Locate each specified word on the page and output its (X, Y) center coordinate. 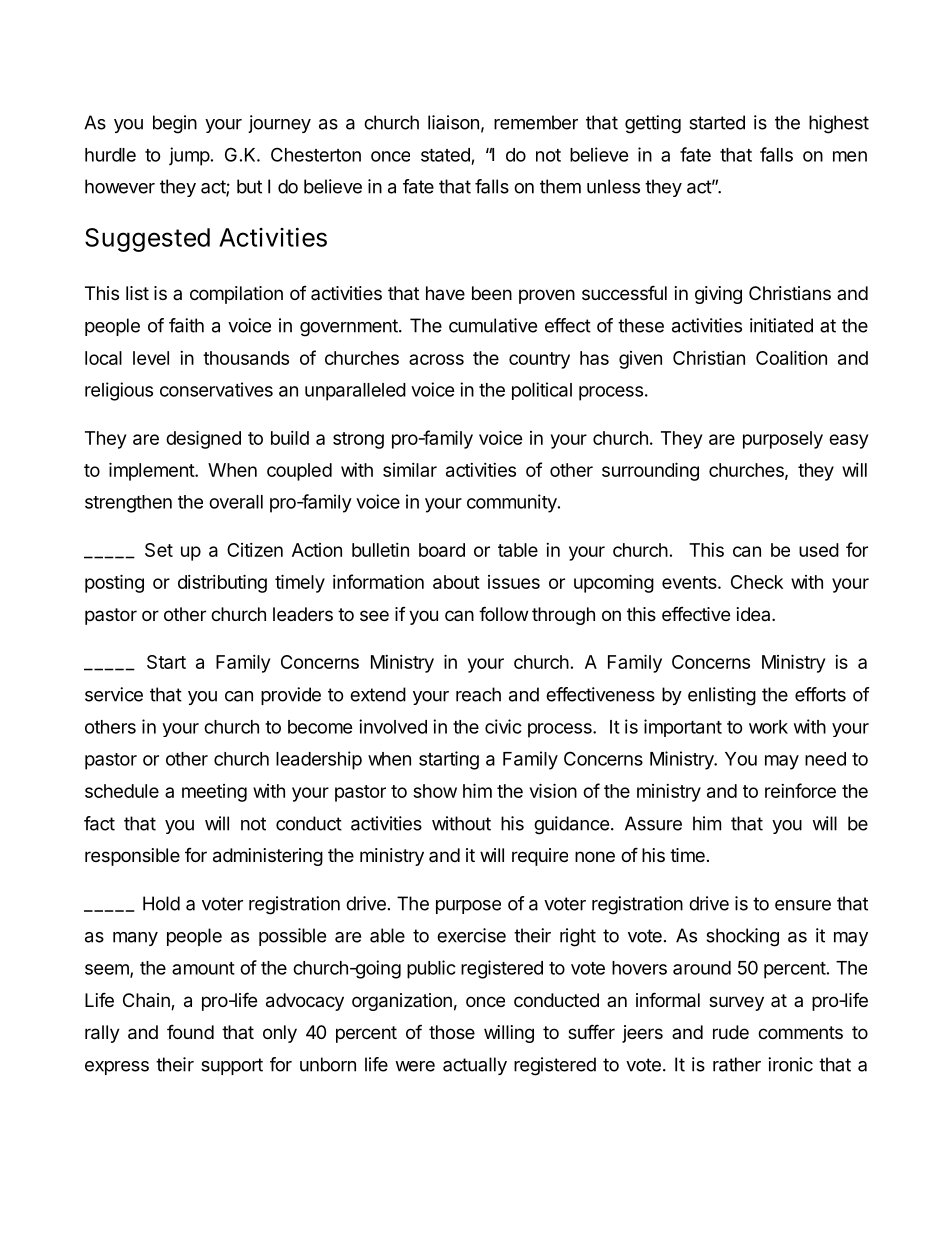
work (768, 727)
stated (445, 155)
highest (839, 124)
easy (848, 441)
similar (410, 470)
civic (503, 726)
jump (189, 156)
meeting (214, 793)
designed (203, 439)
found (190, 1031)
